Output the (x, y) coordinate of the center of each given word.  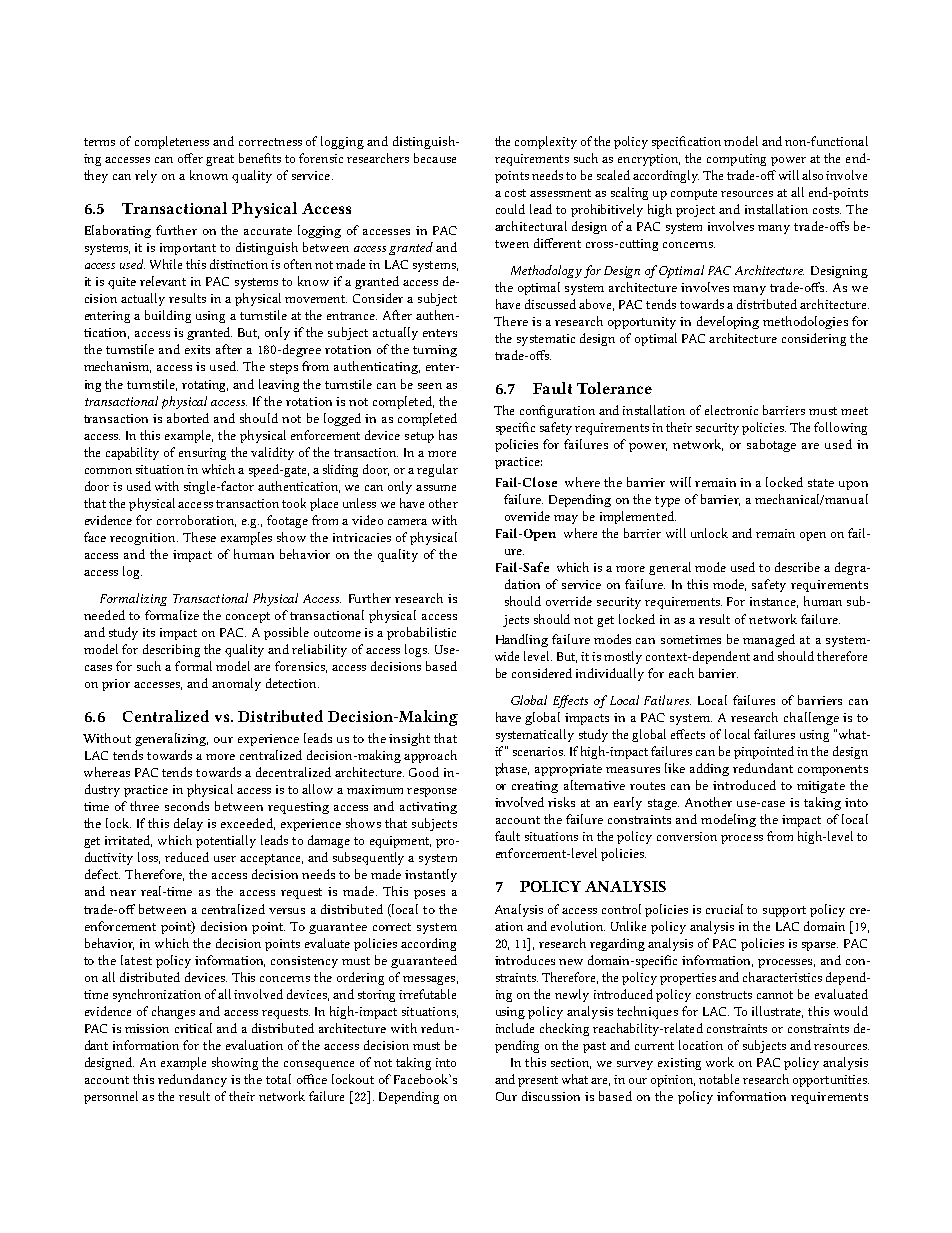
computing (736, 160)
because (435, 158)
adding (709, 769)
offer (190, 158)
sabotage (771, 445)
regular (437, 470)
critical (193, 1028)
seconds (187, 806)
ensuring (202, 454)
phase (512, 769)
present (538, 1081)
